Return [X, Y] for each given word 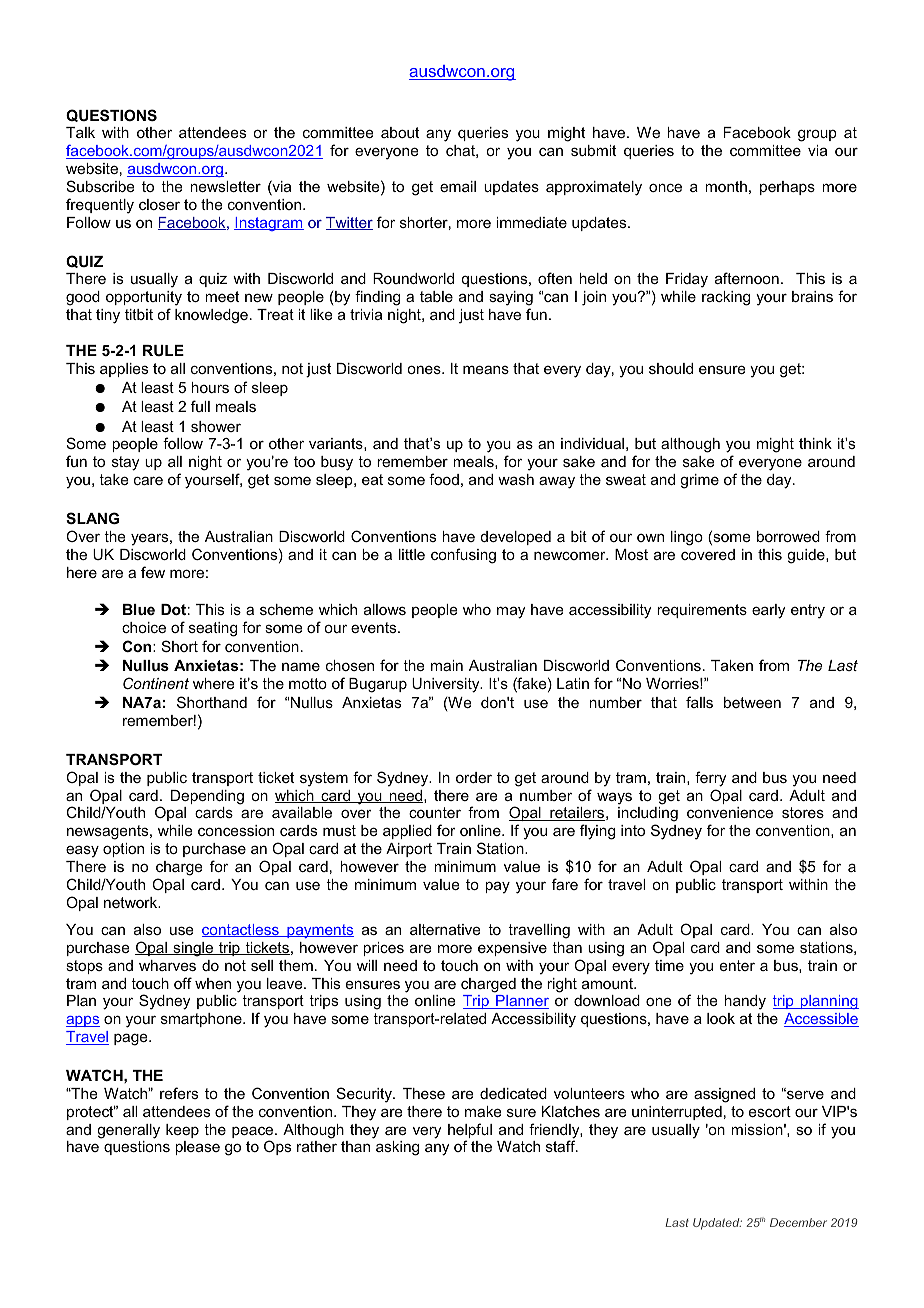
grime [699, 481]
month [726, 186]
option [123, 850]
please [197, 1148]
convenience [730, 812]
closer [159, 204]
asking [397, 1148]
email [458, 186]
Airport [409, 850]
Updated [717, 1224]
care [148, 480]
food [444, 479]
